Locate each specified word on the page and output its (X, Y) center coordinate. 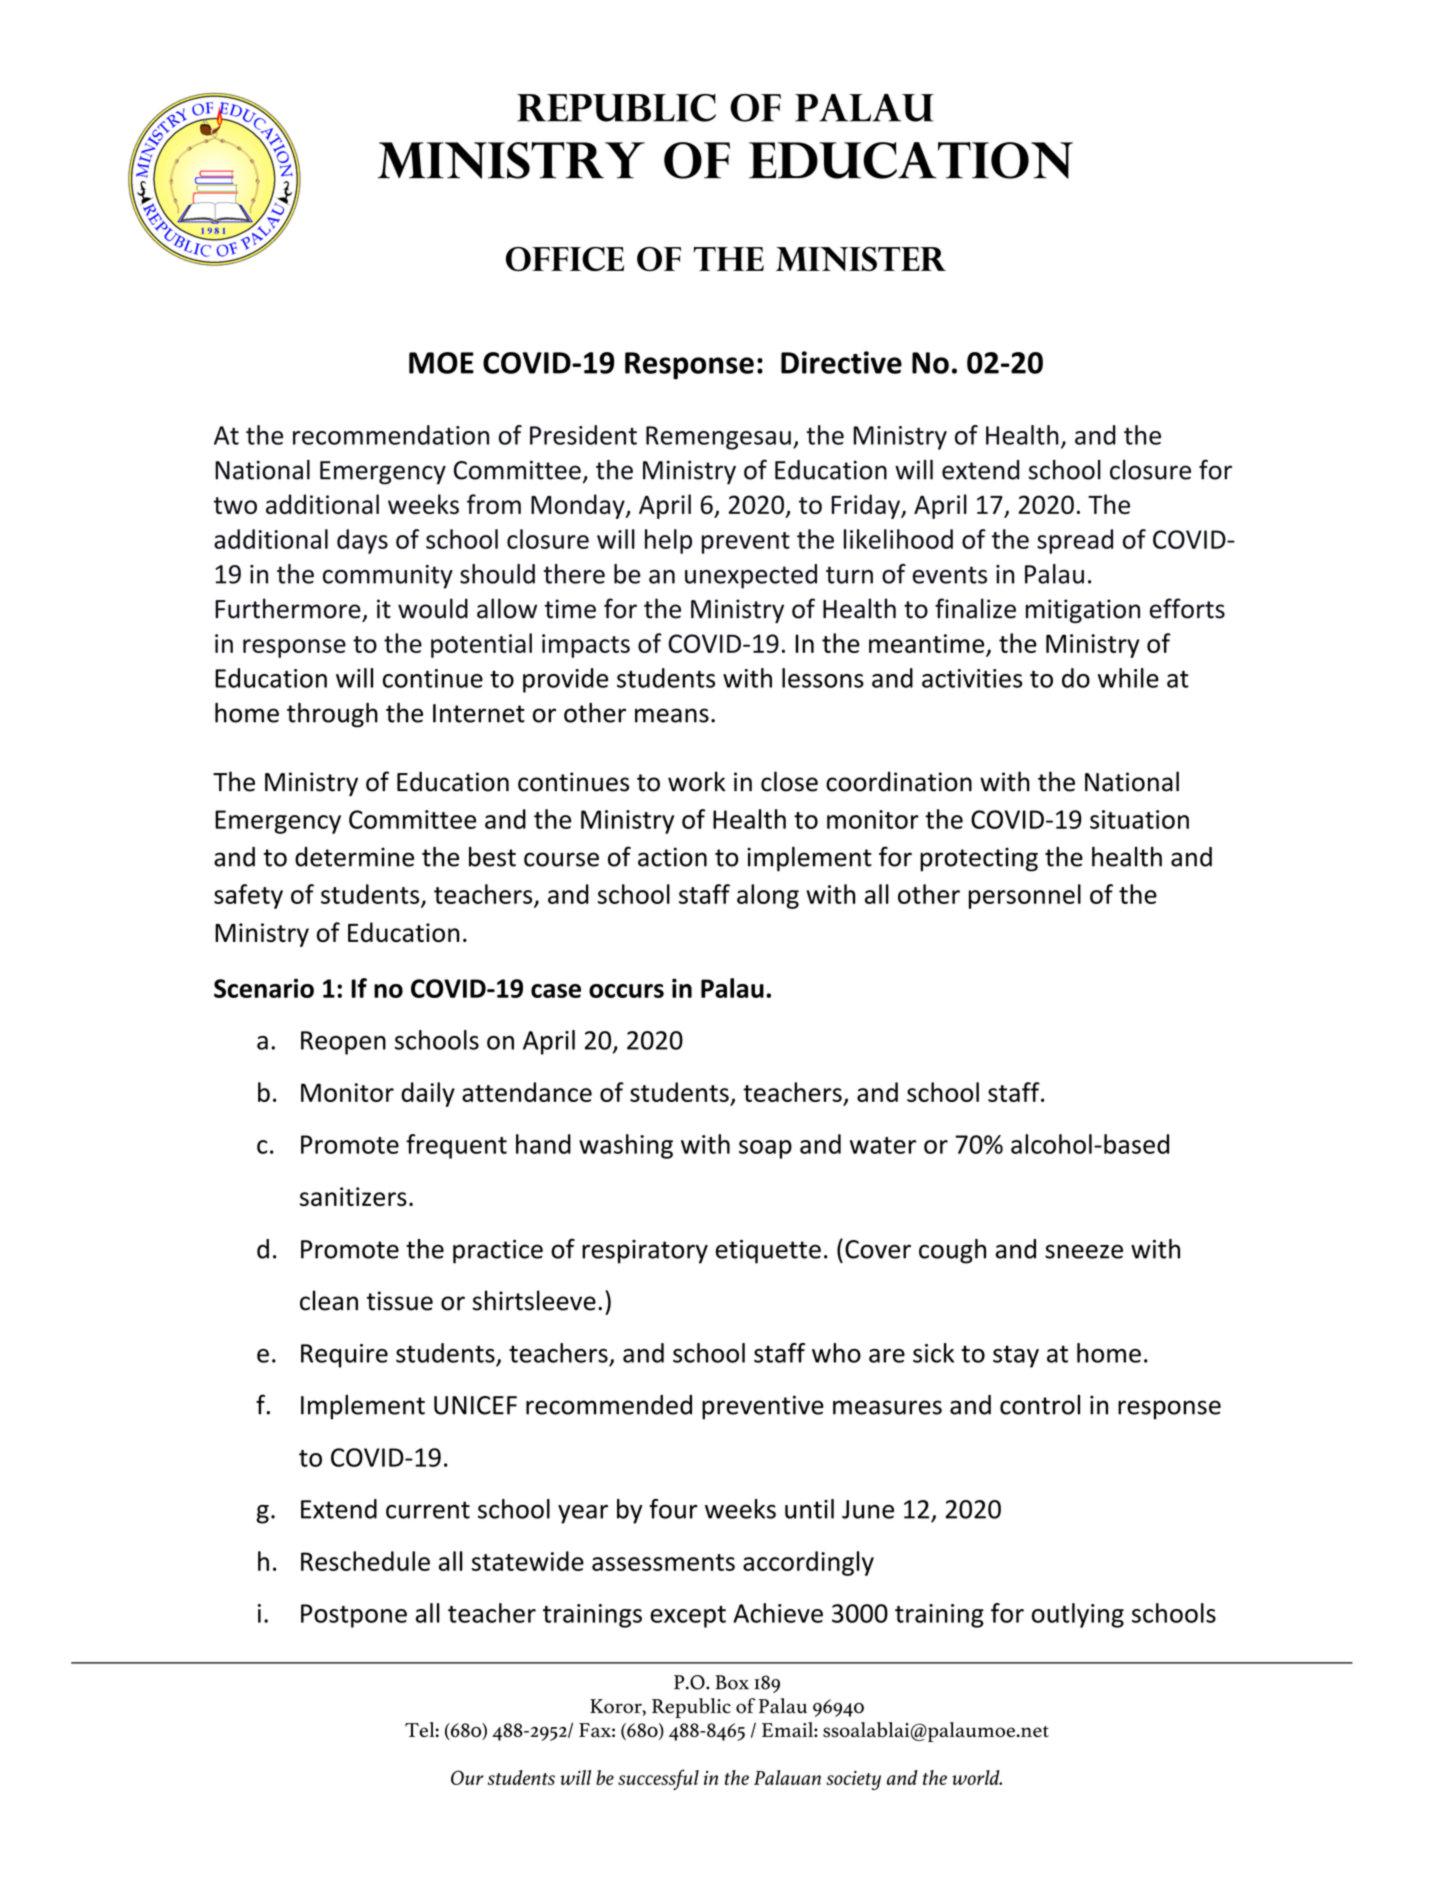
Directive (841, 362)
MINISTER (861, 259)
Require (344, 1356)
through (332, 715)
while (1128, 678)
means (672, 715)
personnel (1025, 896)
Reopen (343, 1043)
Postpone (354, 1616)
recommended (609, 1405)
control (1040, 1405)
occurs (626, 991)
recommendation (391, 435)
